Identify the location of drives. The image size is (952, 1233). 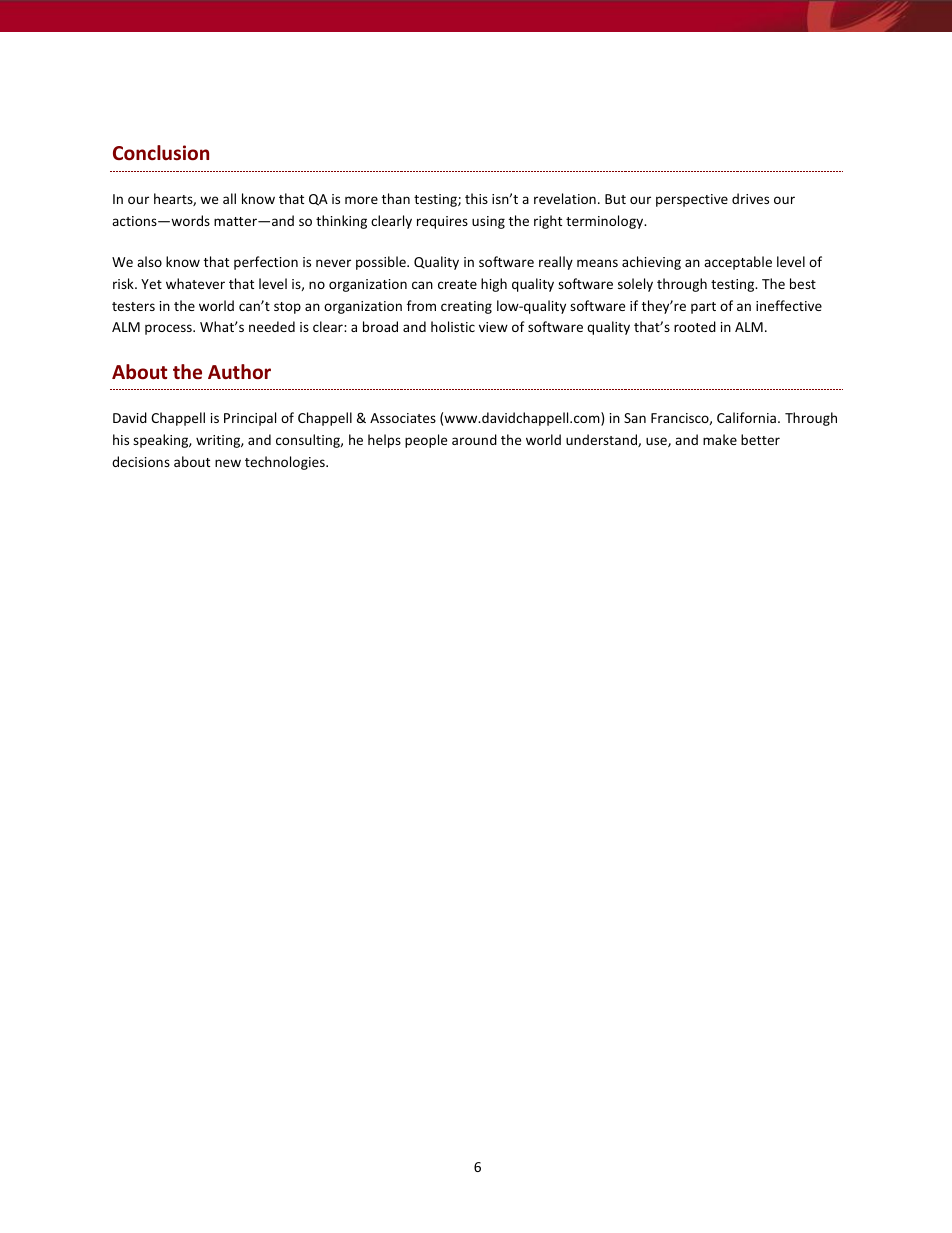
(750, 198).
